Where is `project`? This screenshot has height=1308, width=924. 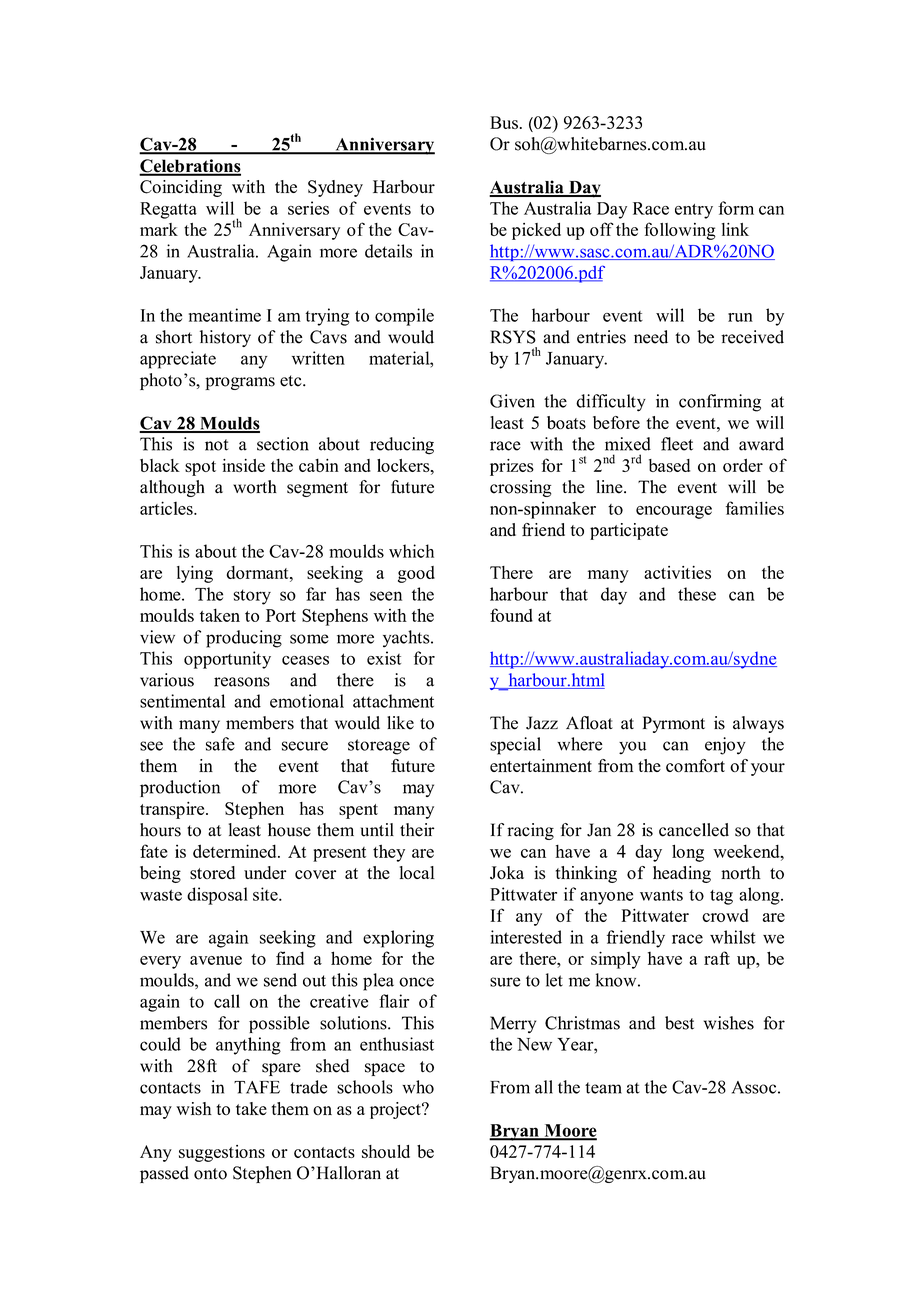
project is located at coordinates (396, 1110).
